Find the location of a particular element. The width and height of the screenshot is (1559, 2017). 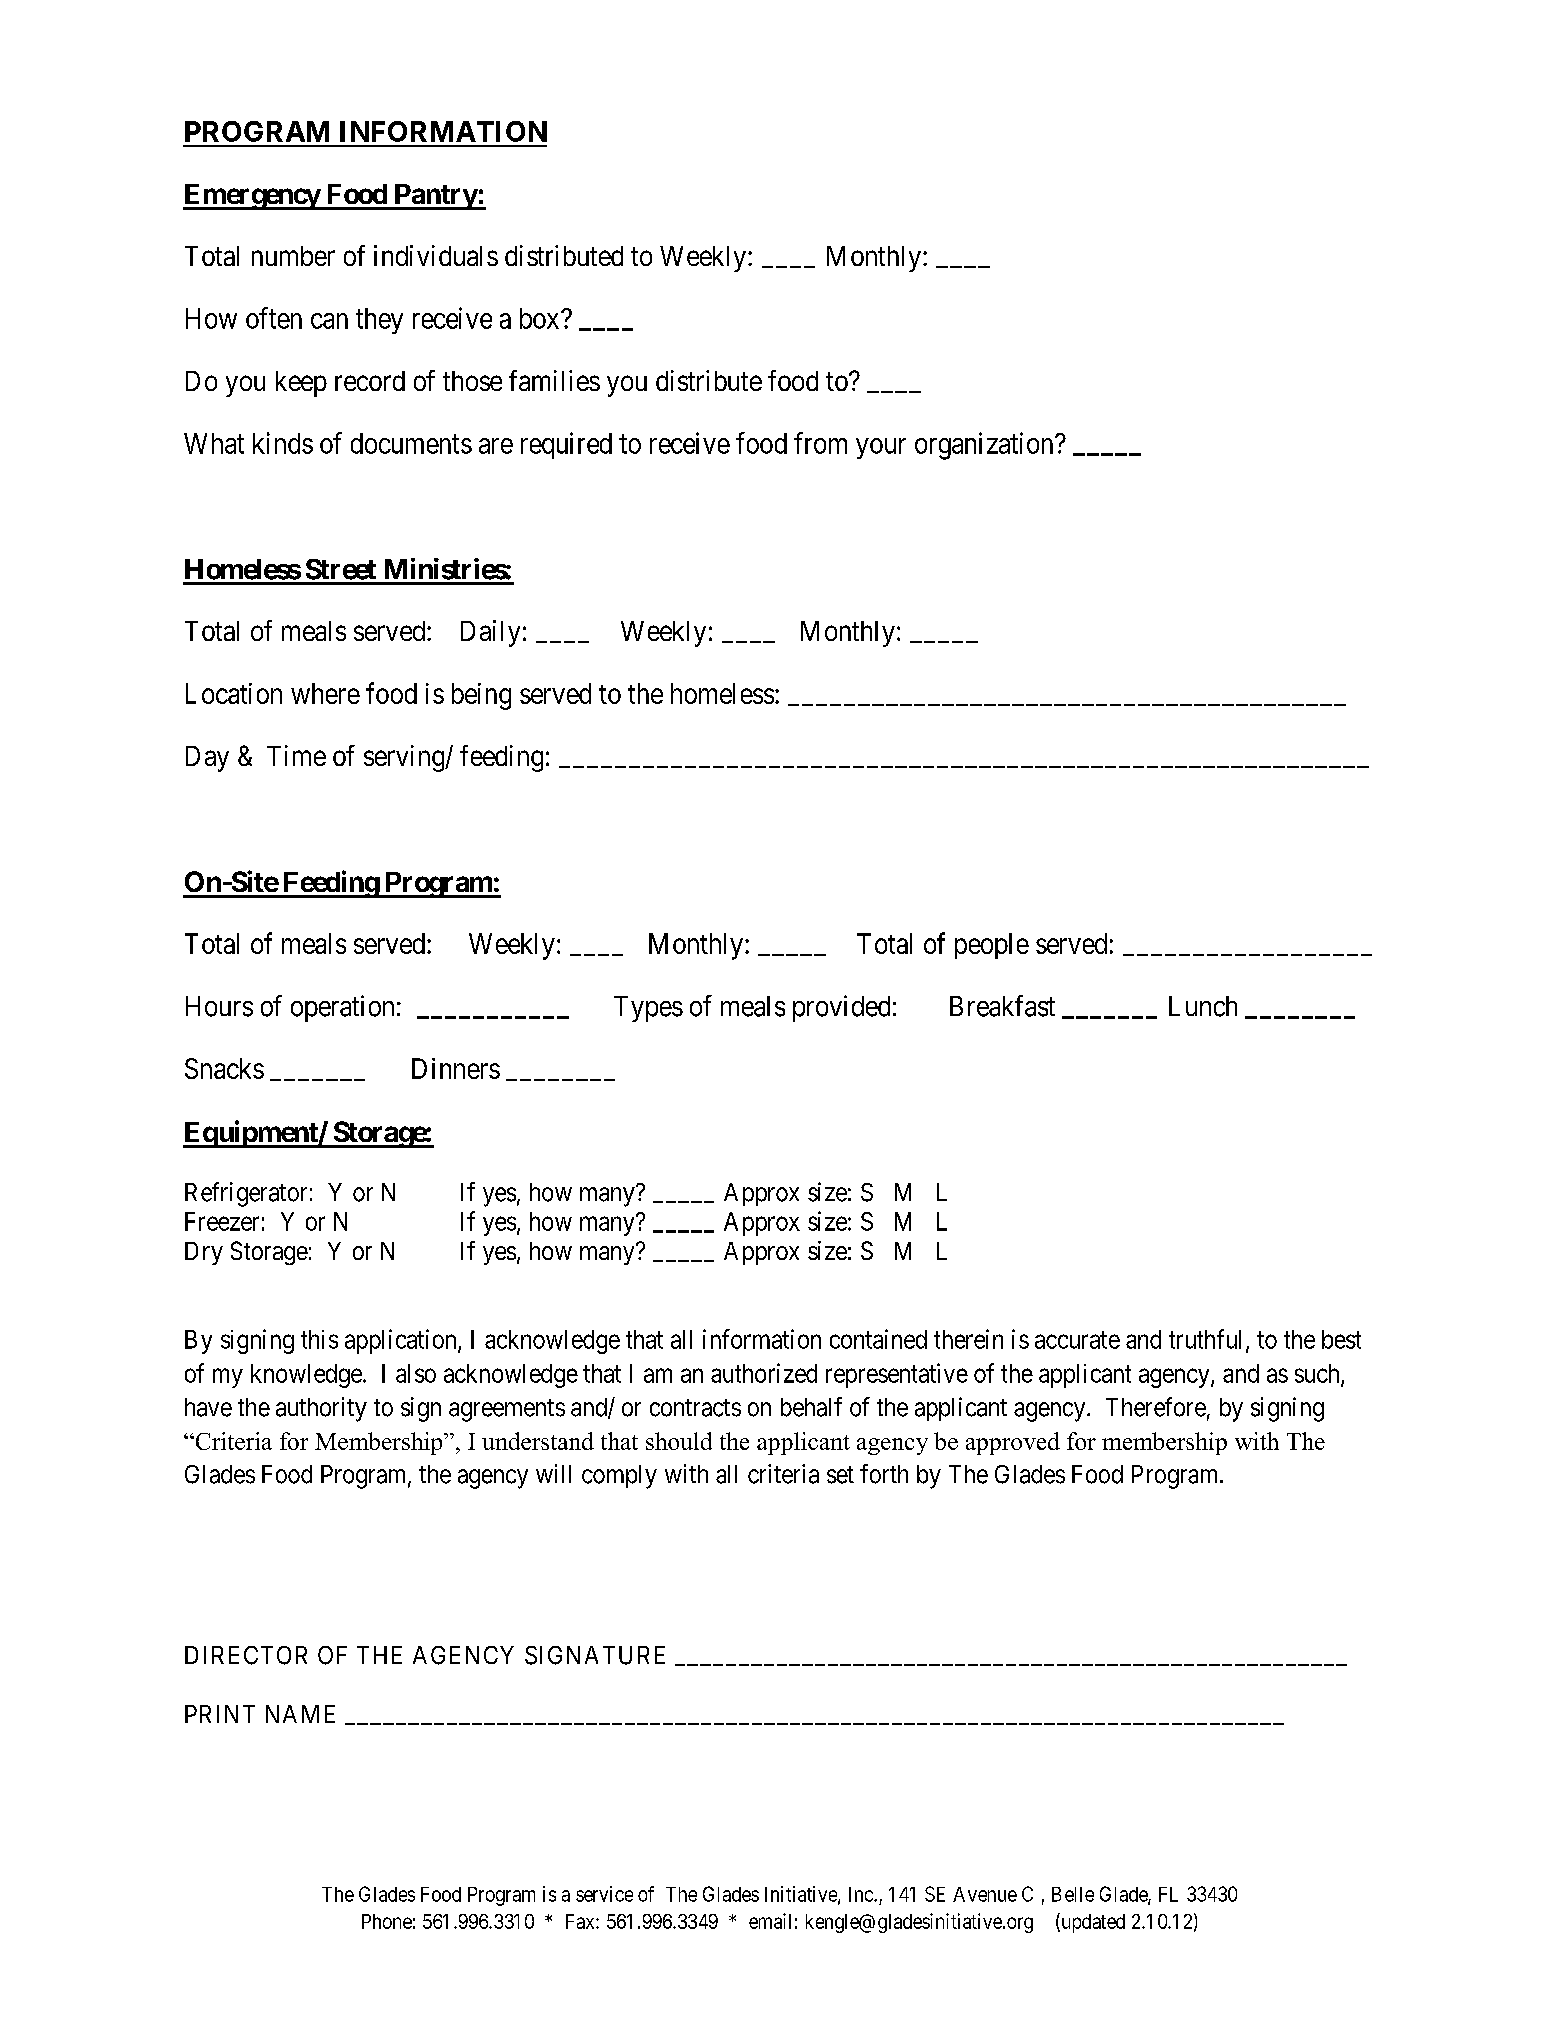

Inc is located at coordinates (862, 1894).
